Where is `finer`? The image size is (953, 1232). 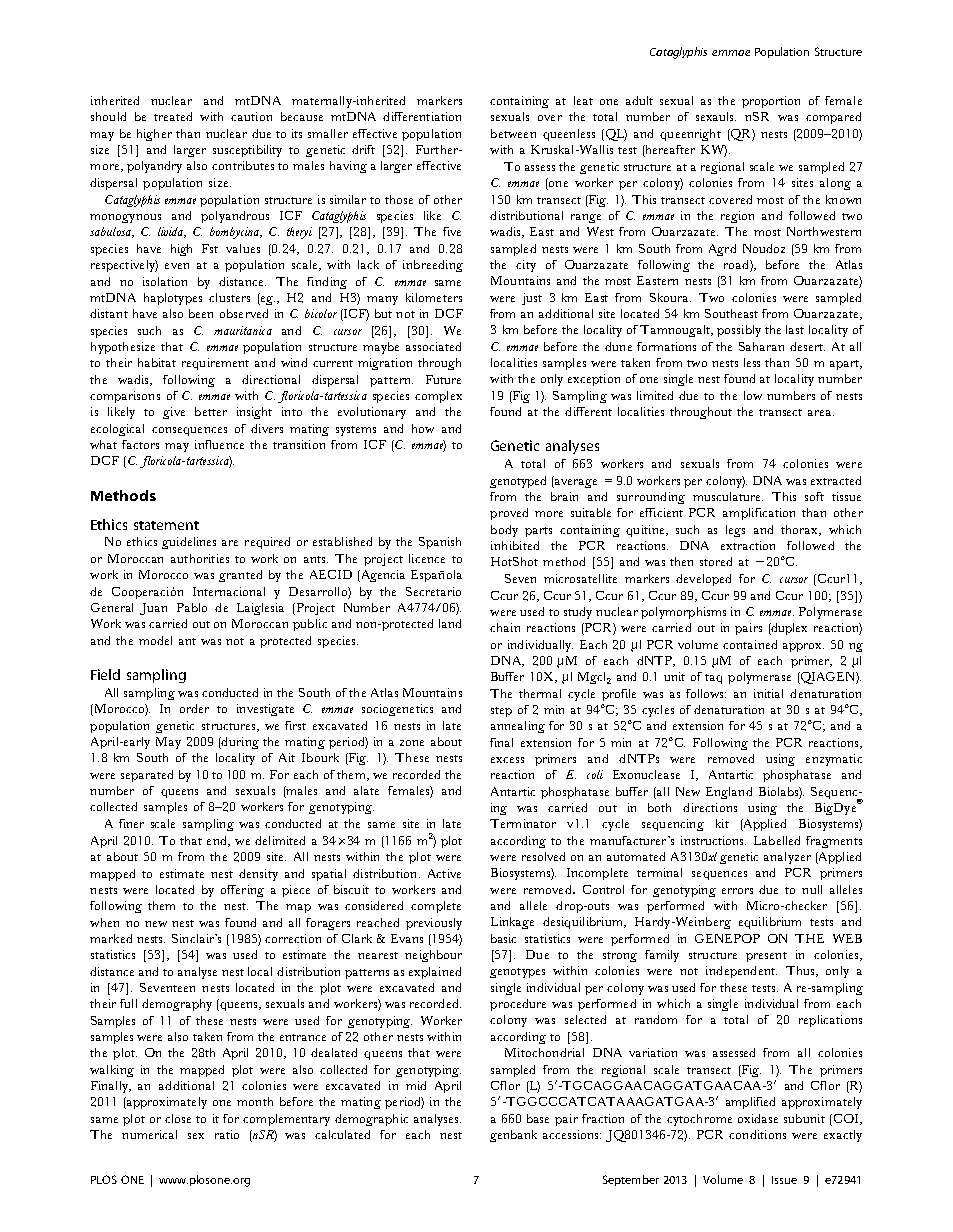
finer is located at coordinates (131, 823).
